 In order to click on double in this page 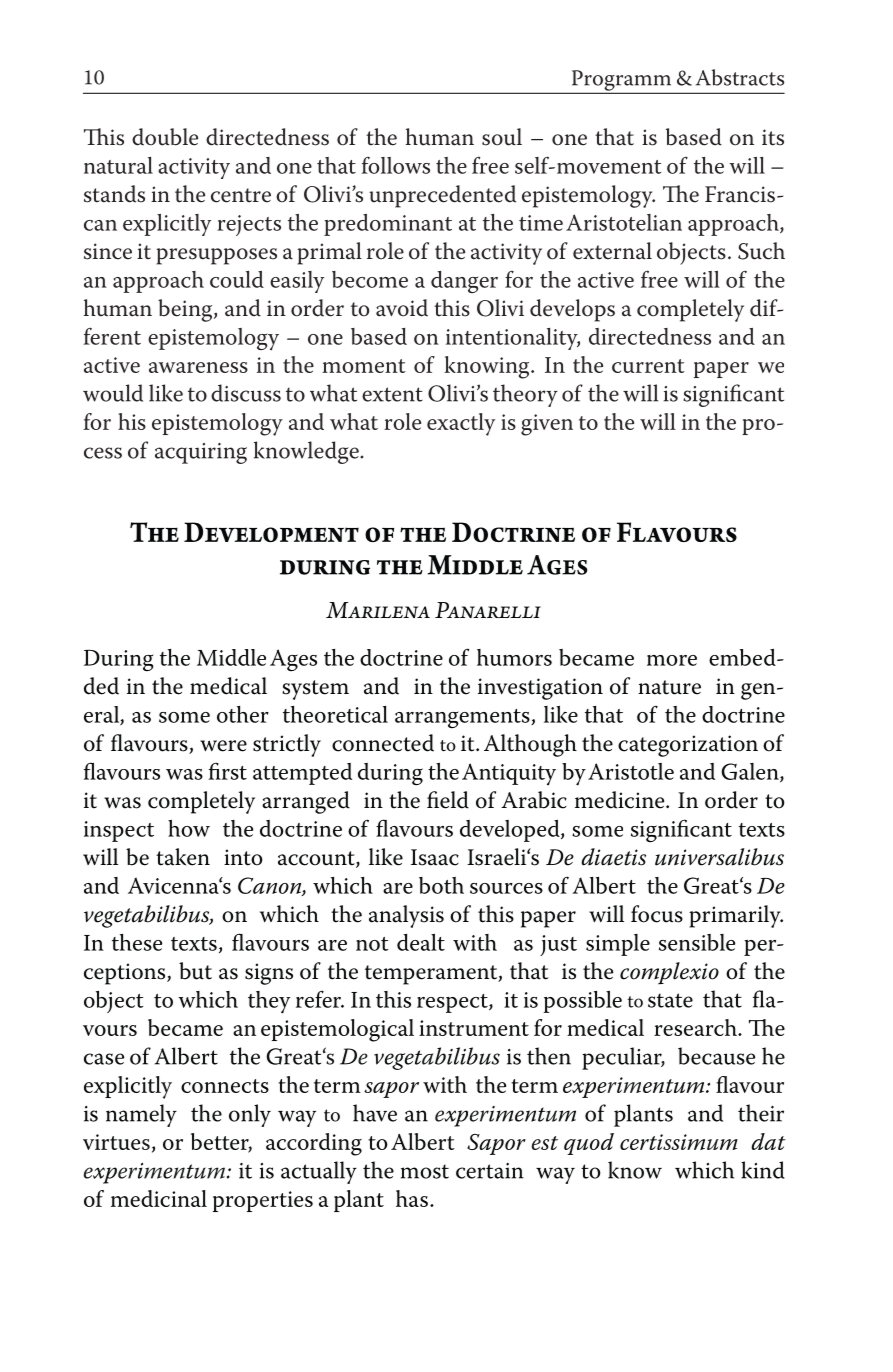, I will do `click(165, 137)`.
